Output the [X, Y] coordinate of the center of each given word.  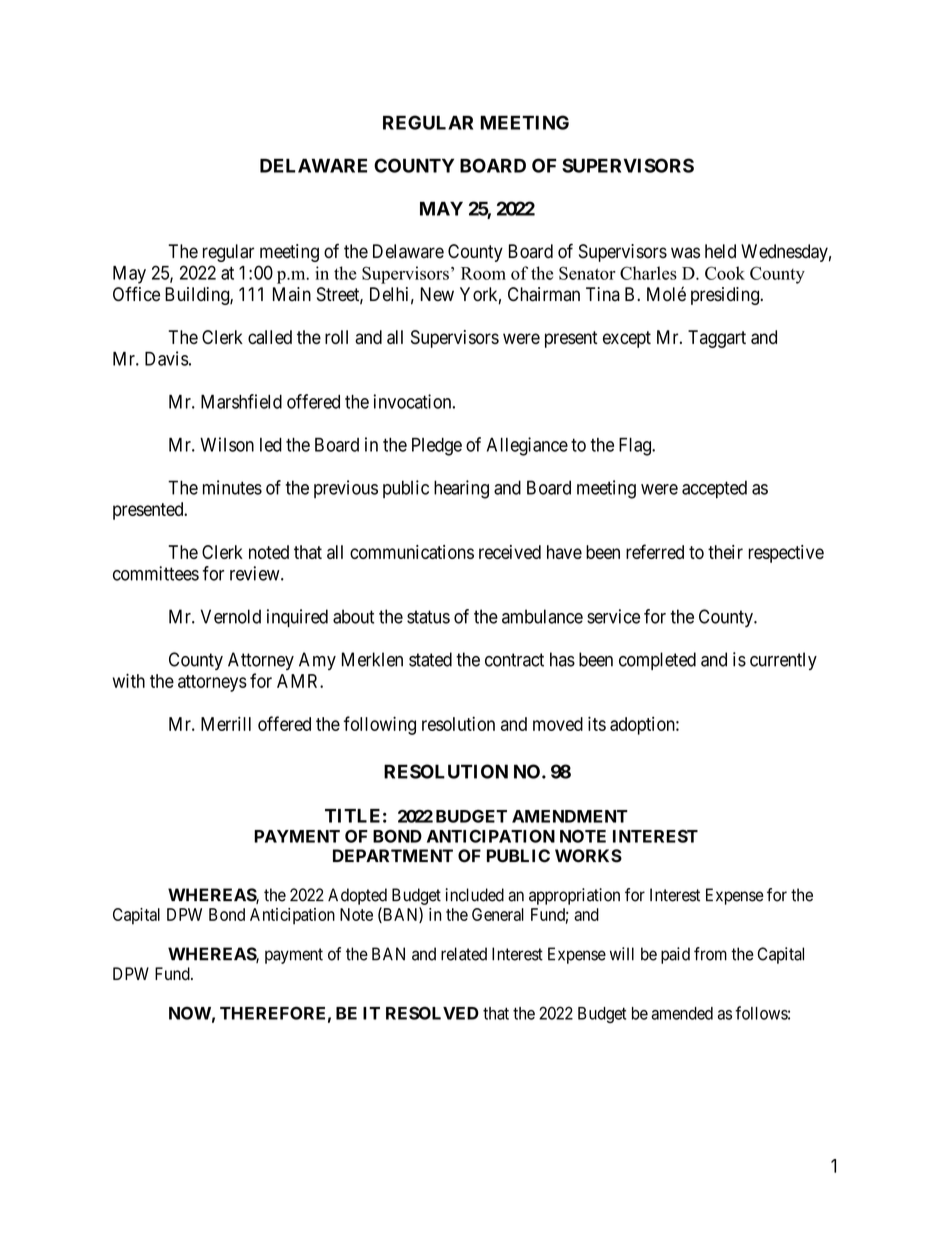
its [597, 723]
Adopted [357, 896]
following [380, 725]
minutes [232, 487]
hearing [461, 489]
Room [483, 273]
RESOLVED [432, 1013]
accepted [714, 489]
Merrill [226, 723]
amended [682, 1013]
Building [198, 296]
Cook [725, 273]
